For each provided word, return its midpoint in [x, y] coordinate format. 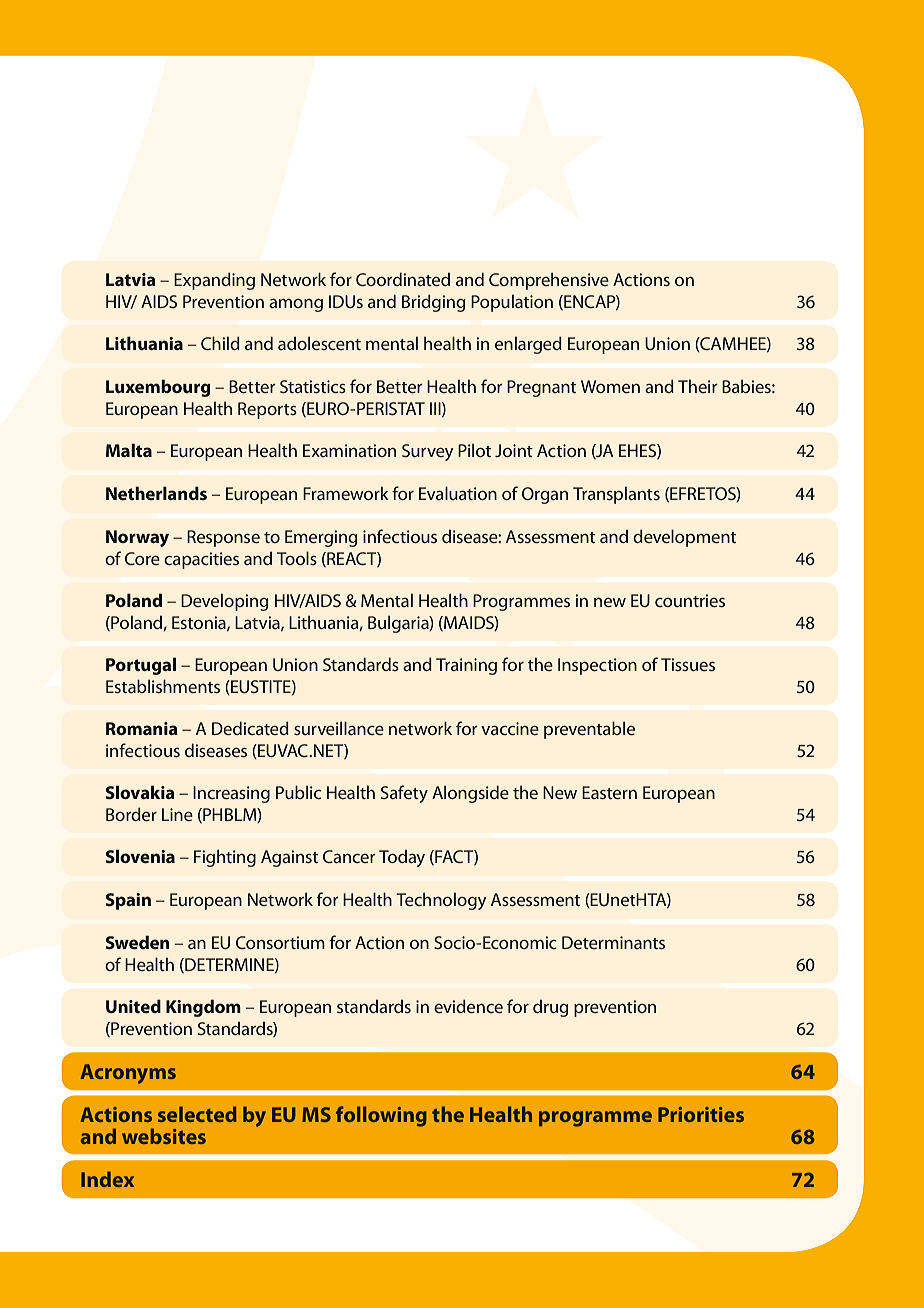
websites [164, 1136]
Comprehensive [549, 281]
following [381, 1116]
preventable [589, 730]
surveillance [339, 728]
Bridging [433, 303]
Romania [142, 728]
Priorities [701, 1114]
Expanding [214, 281]
